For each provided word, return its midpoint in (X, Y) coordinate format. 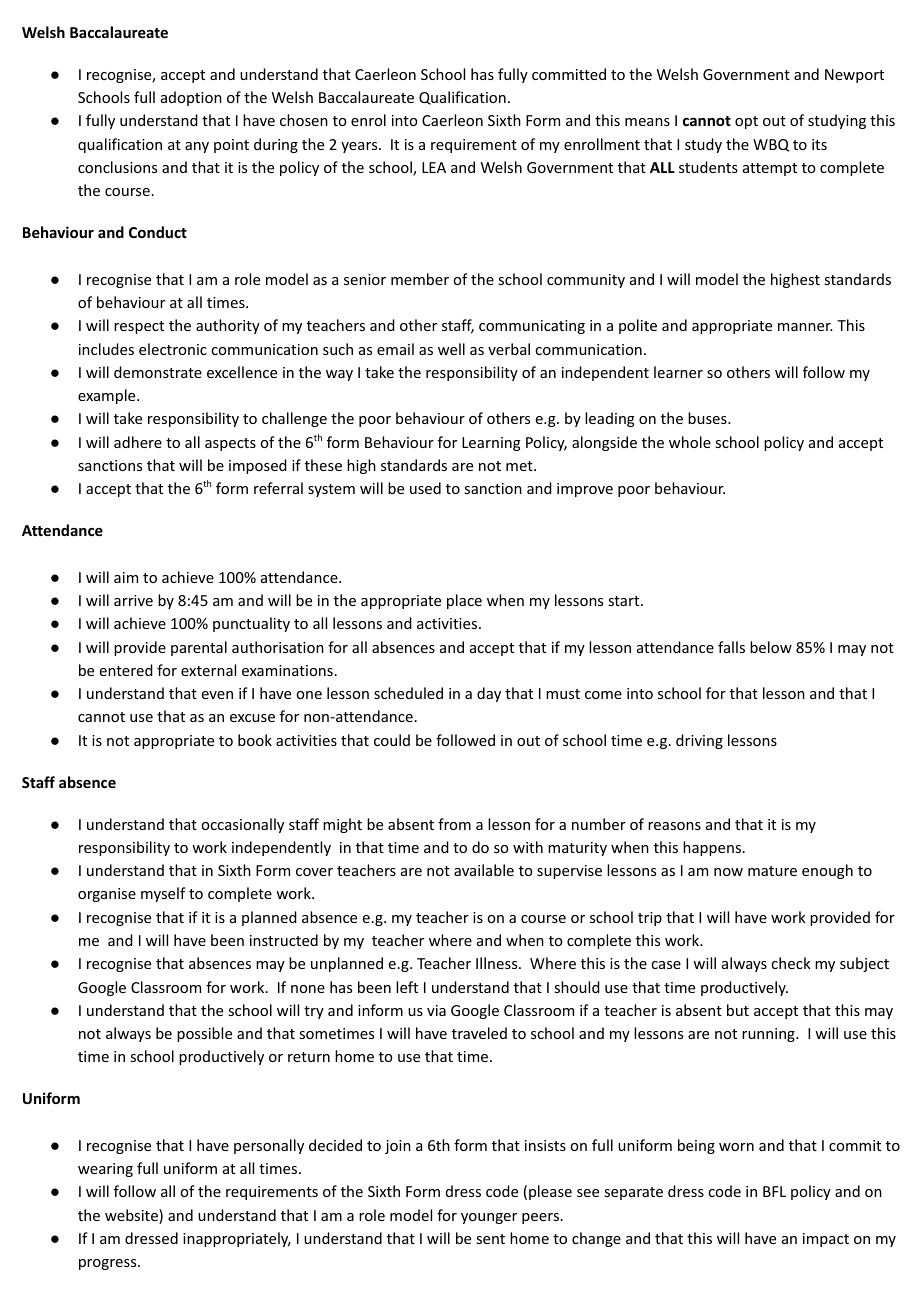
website (132, 1216)
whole (690, 442)
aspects (230, 444)
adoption (191, 98)
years (360, 147)
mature (772, 871)
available (484, 870)
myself (163, 894)
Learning (491, 444)
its (819, 144)
